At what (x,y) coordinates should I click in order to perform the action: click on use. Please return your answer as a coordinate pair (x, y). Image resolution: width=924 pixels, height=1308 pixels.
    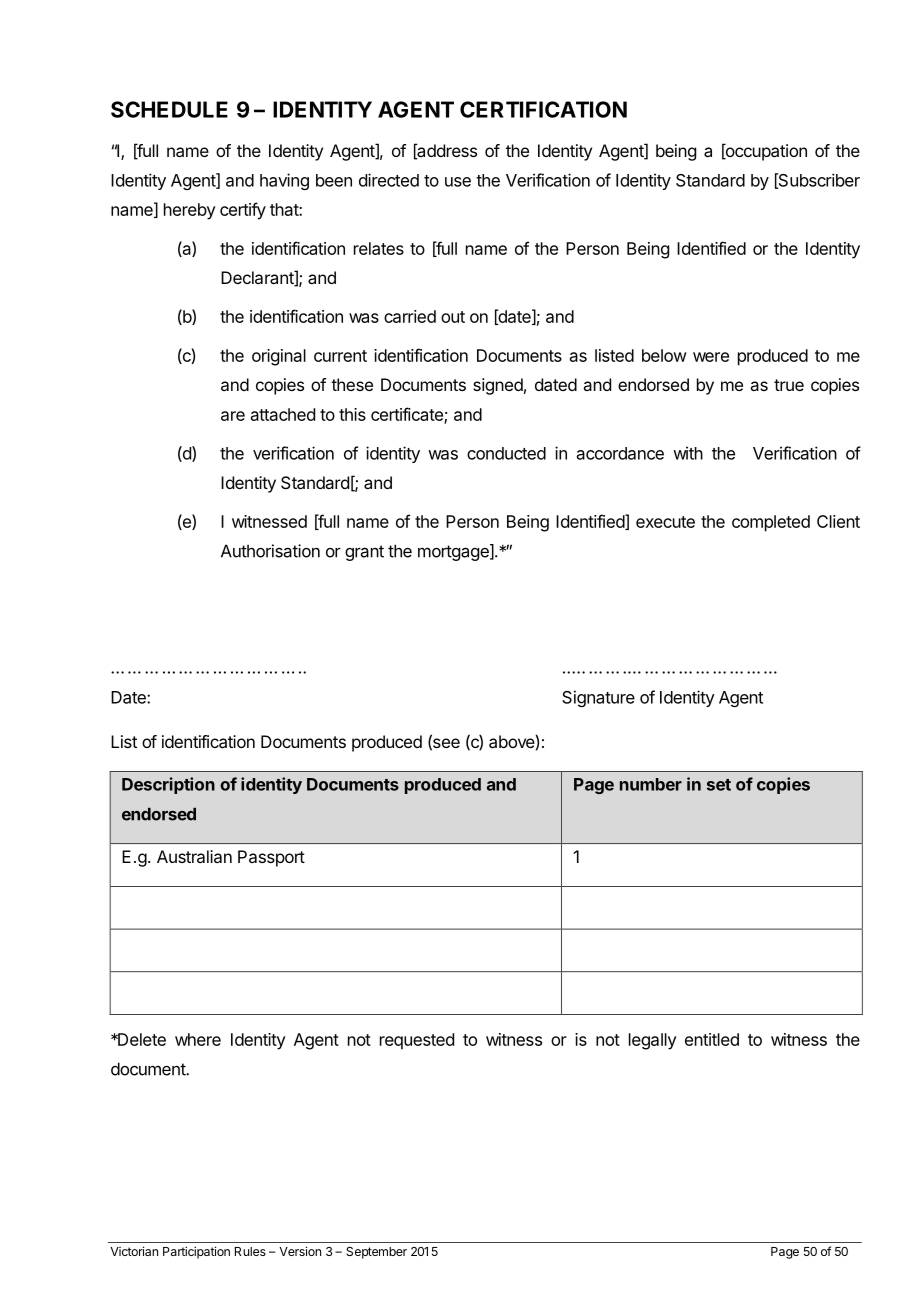
    Looking at the image, I should click on (458, 182).
